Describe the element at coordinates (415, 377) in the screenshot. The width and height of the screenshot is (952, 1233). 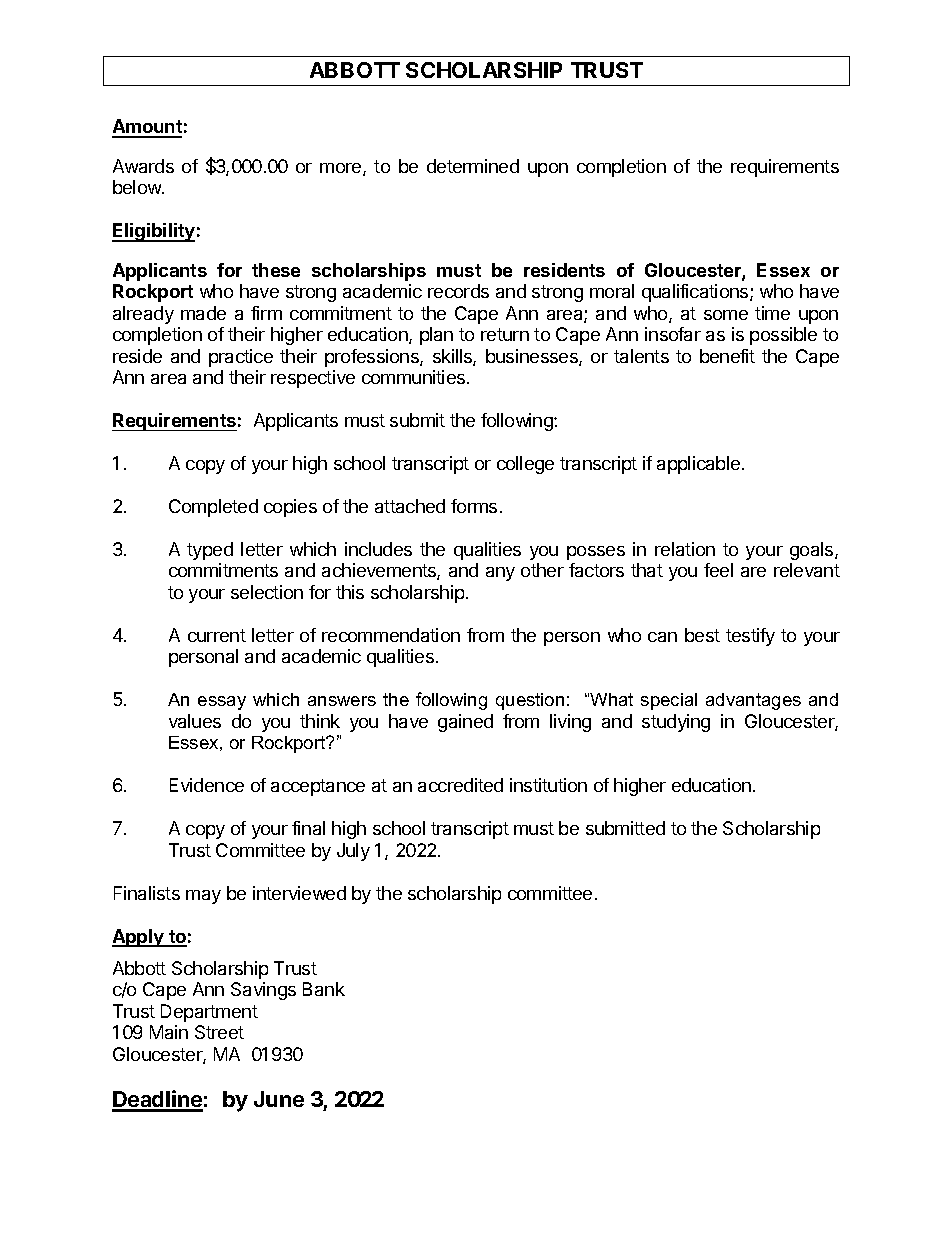
I see `communities` at that location.
